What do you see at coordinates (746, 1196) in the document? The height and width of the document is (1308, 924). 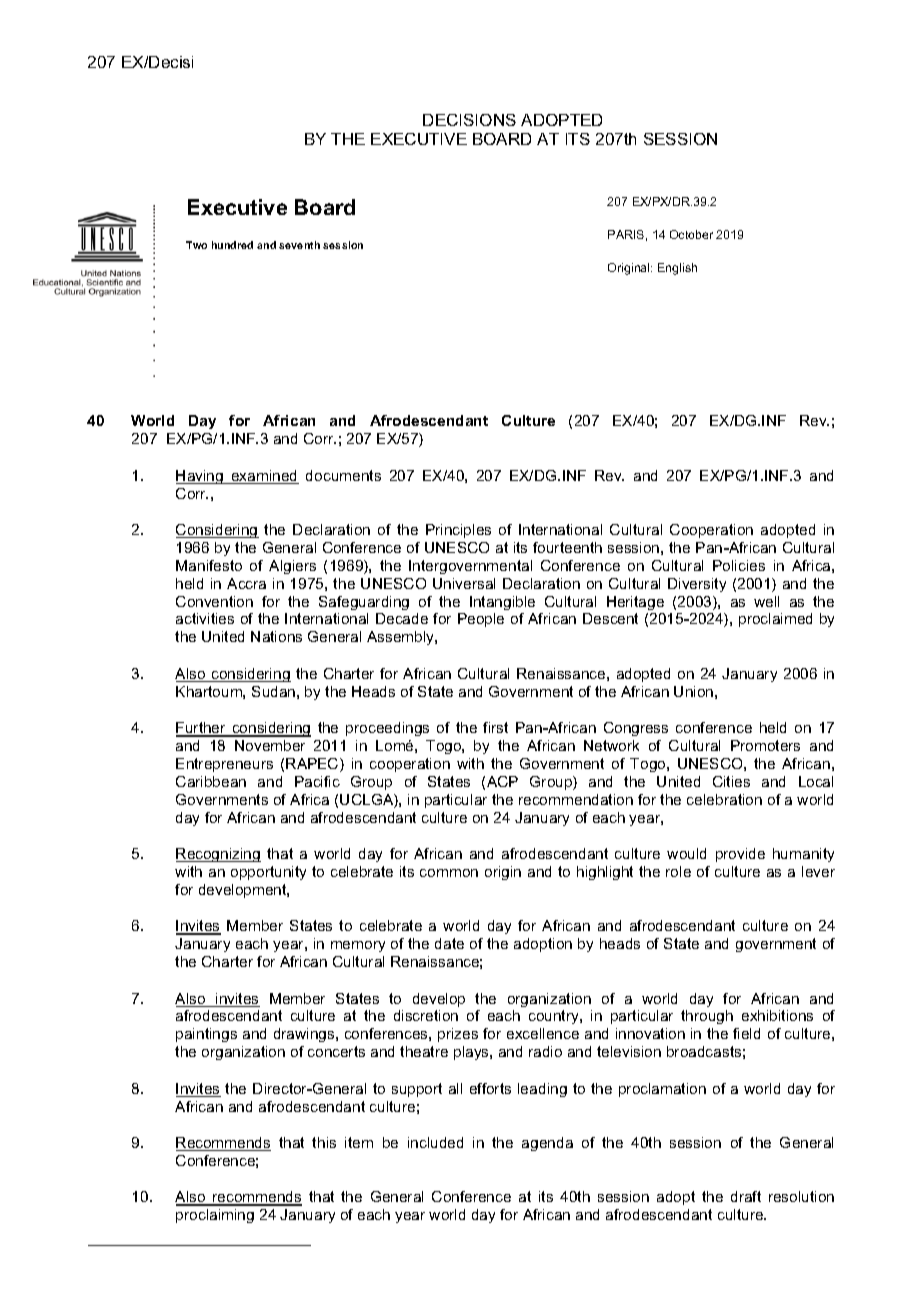 I see `draft` at bounding box center [746, 1196].
